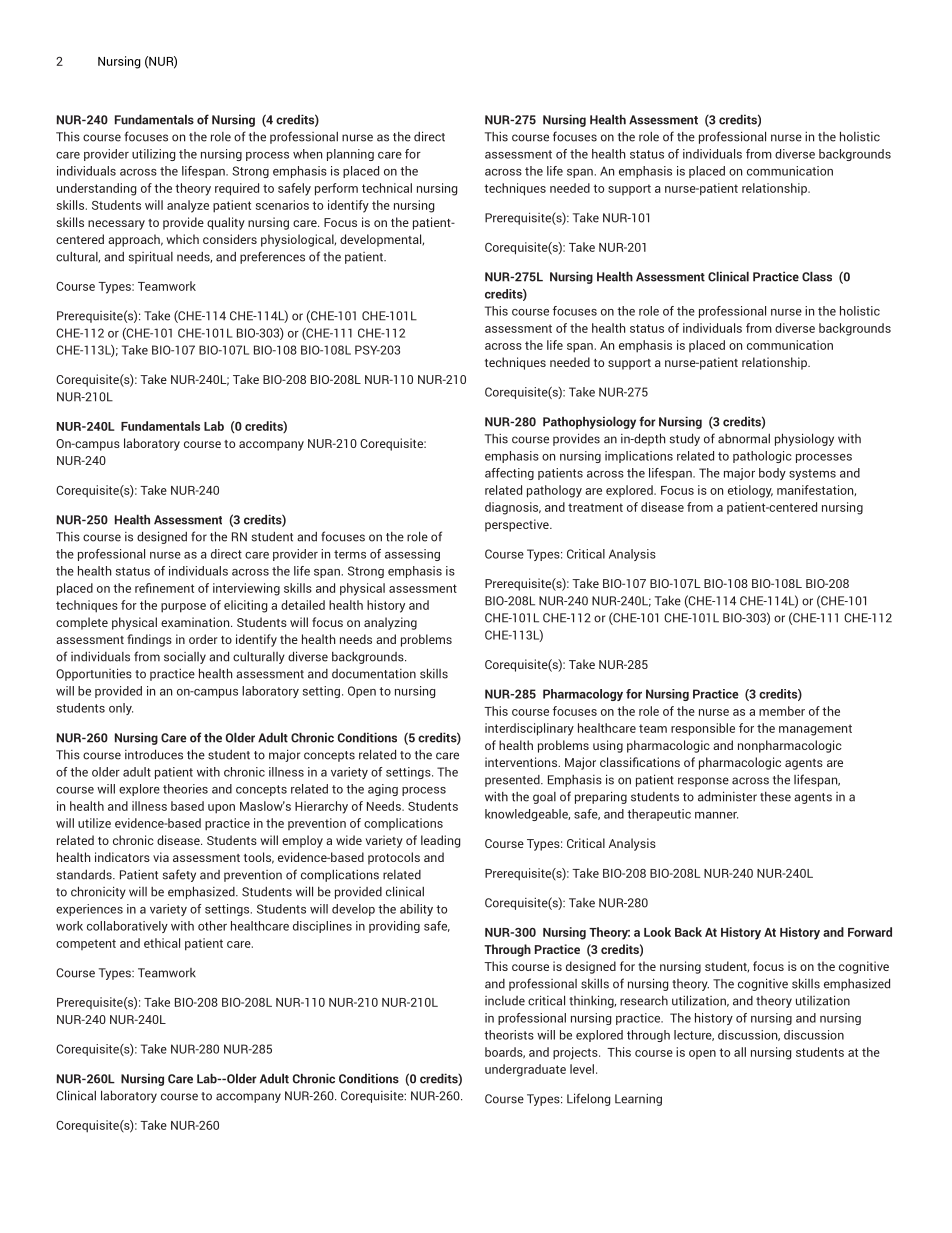  Describe the element at coordinates (185, 789) in the document. I see `theories` at that location.
